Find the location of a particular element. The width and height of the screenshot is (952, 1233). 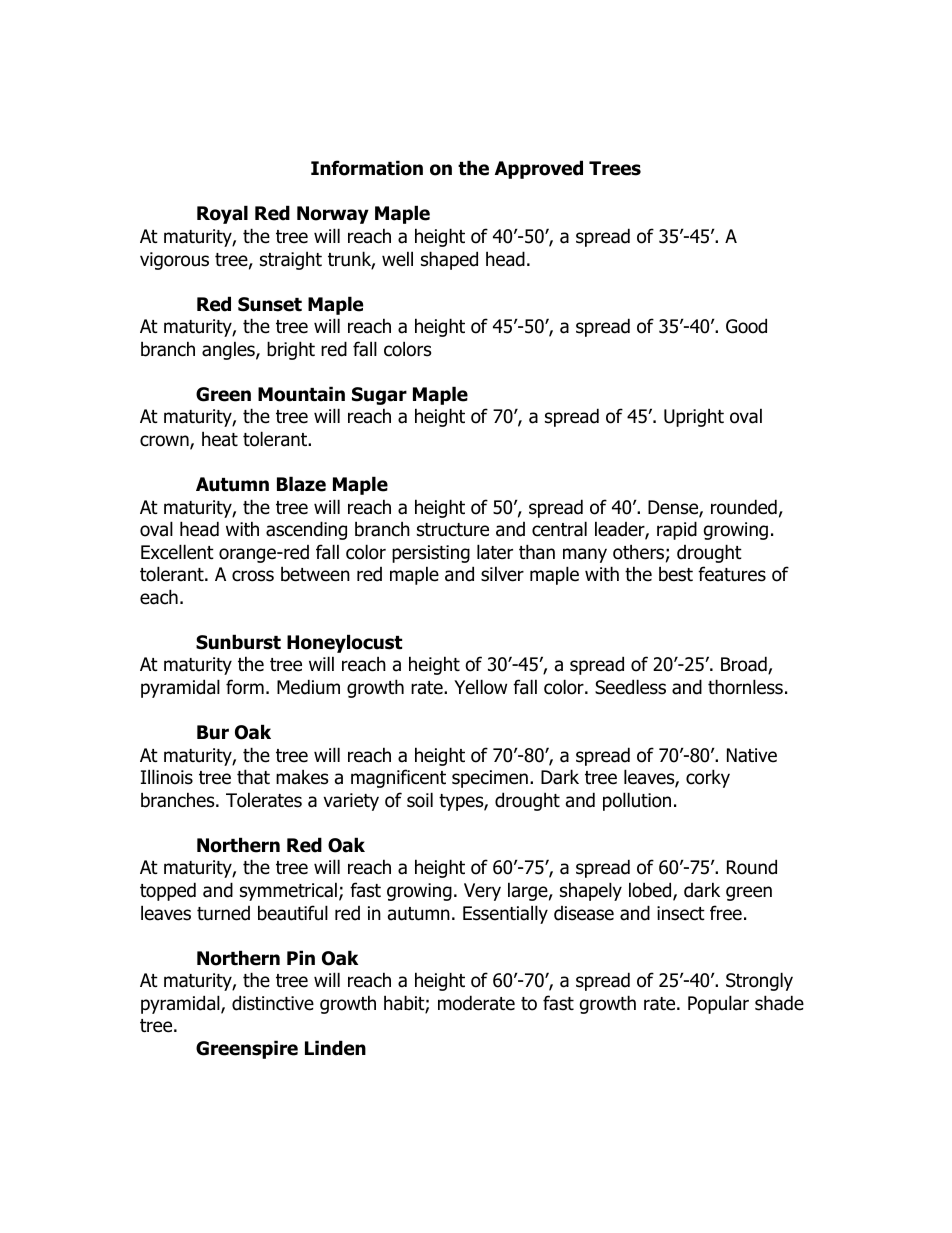

Broad is located at coordinates (745, 665).
